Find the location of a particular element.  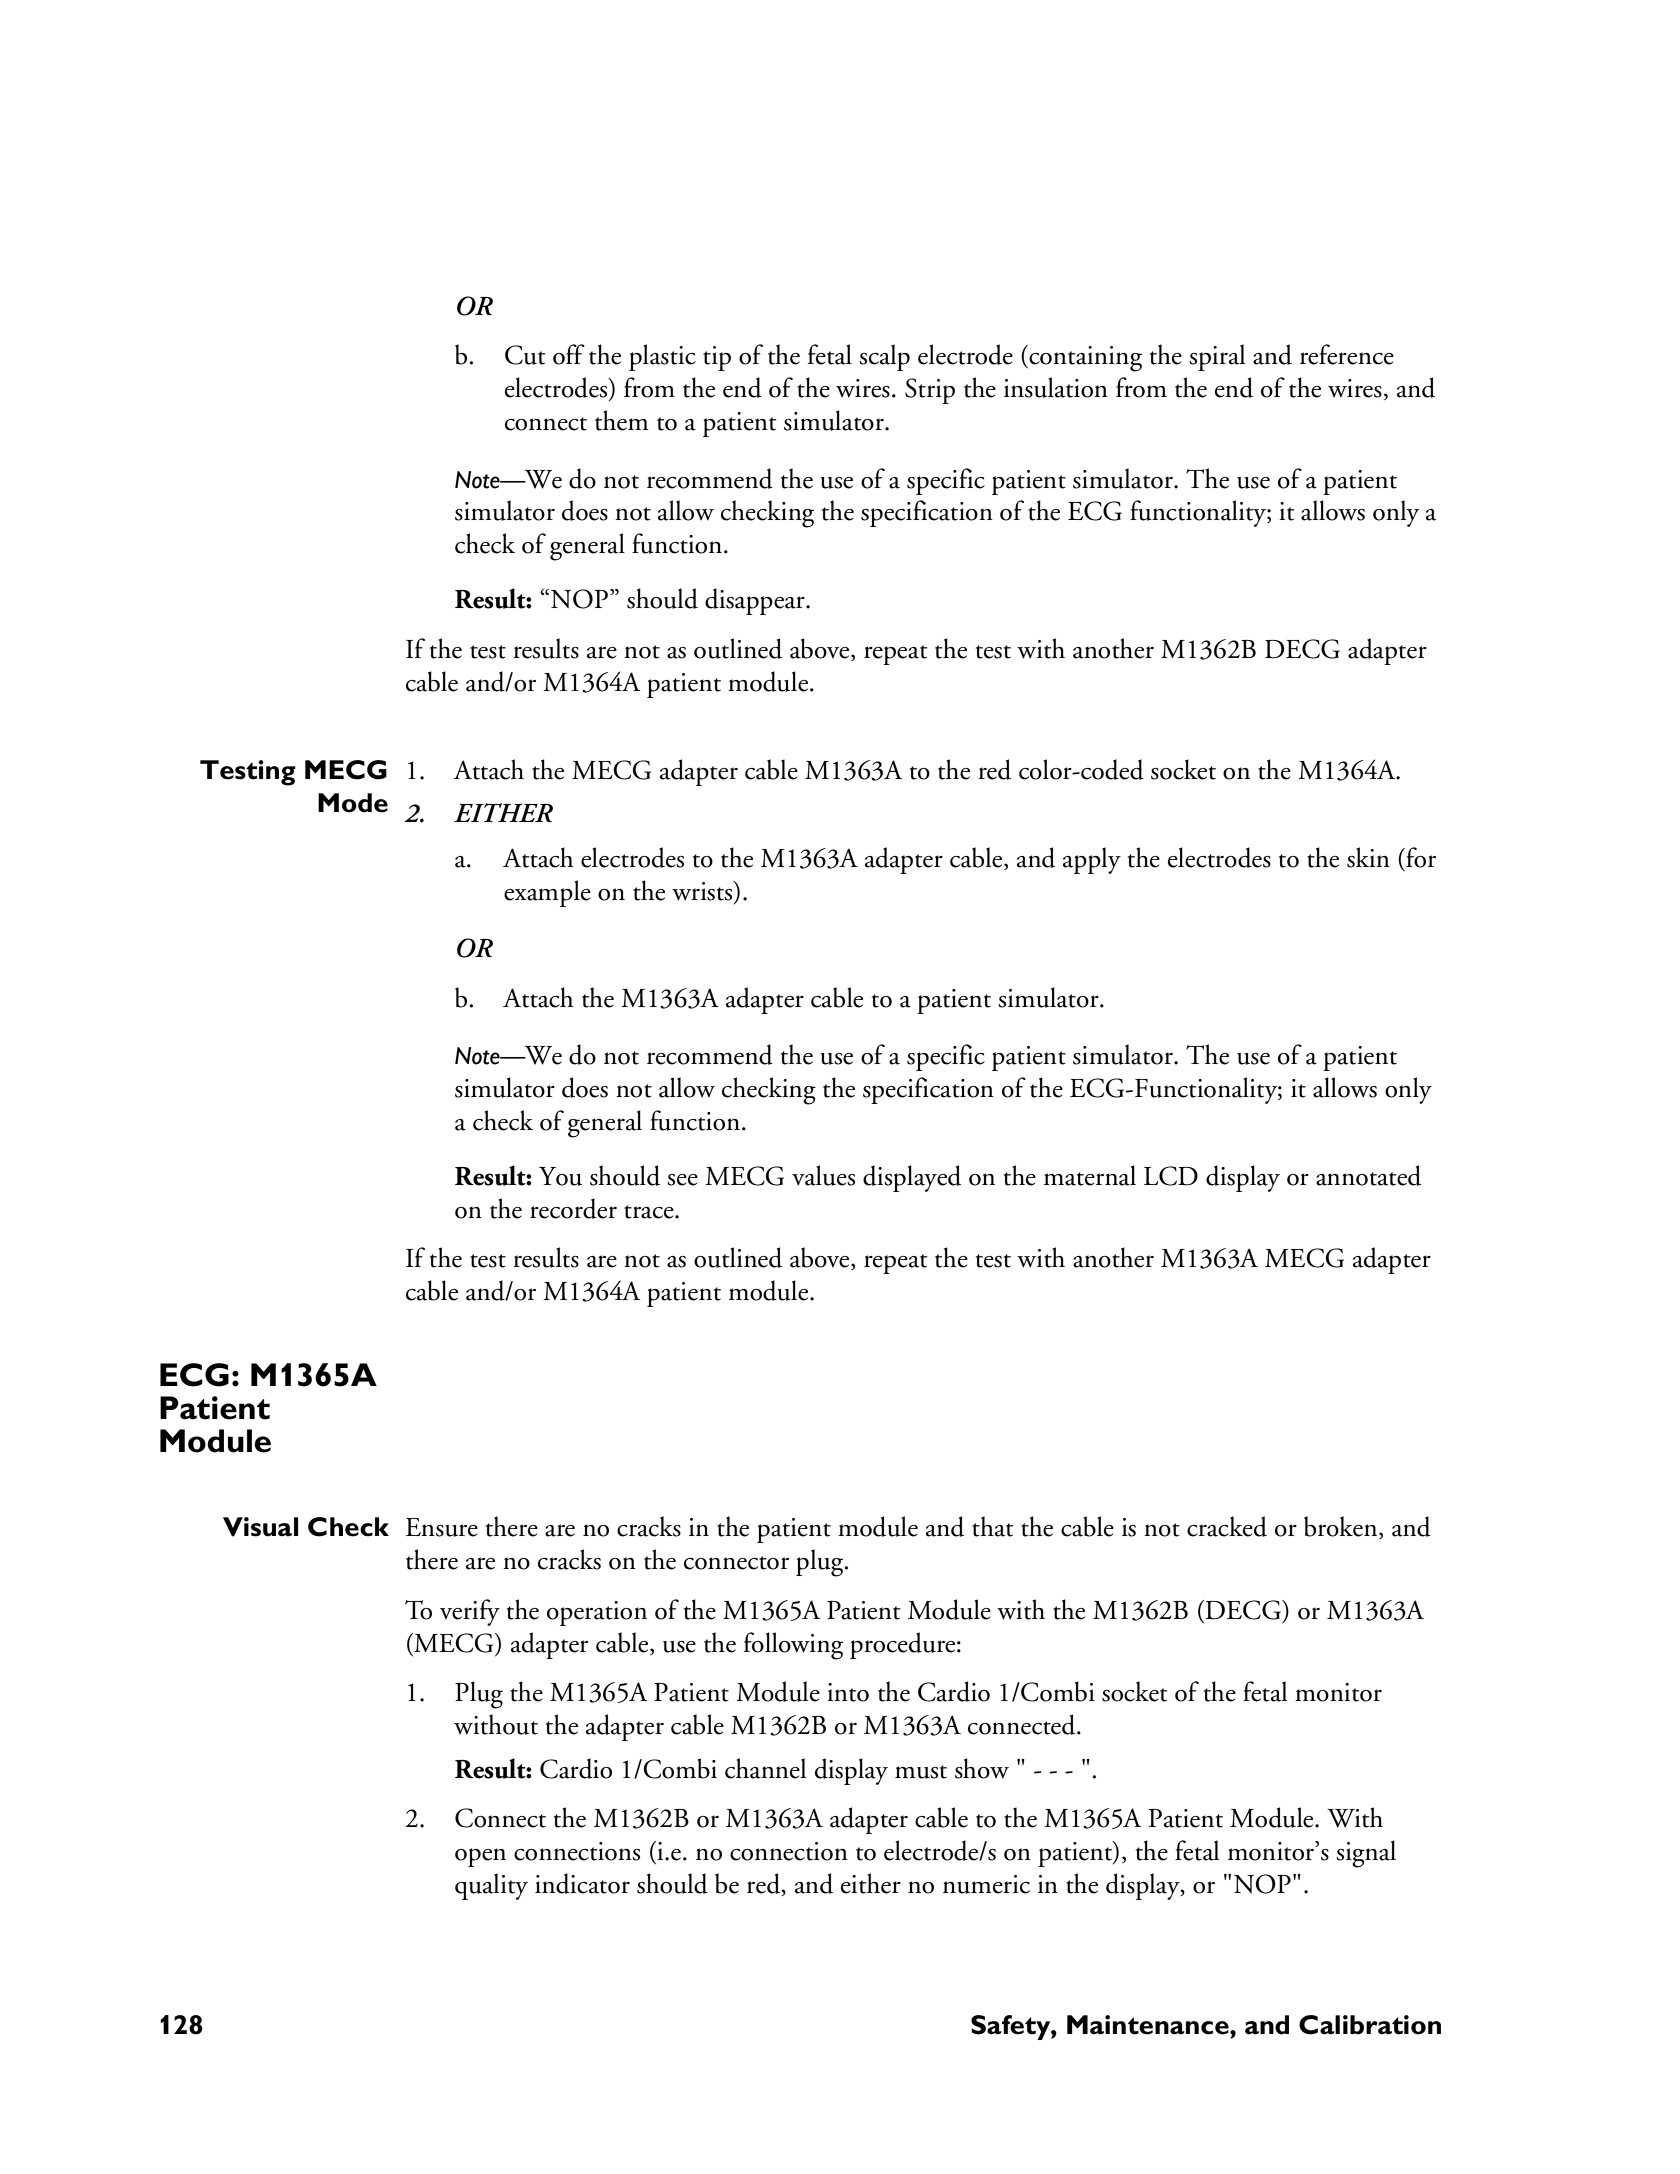

wrists is located at coordinates (703, 891).
